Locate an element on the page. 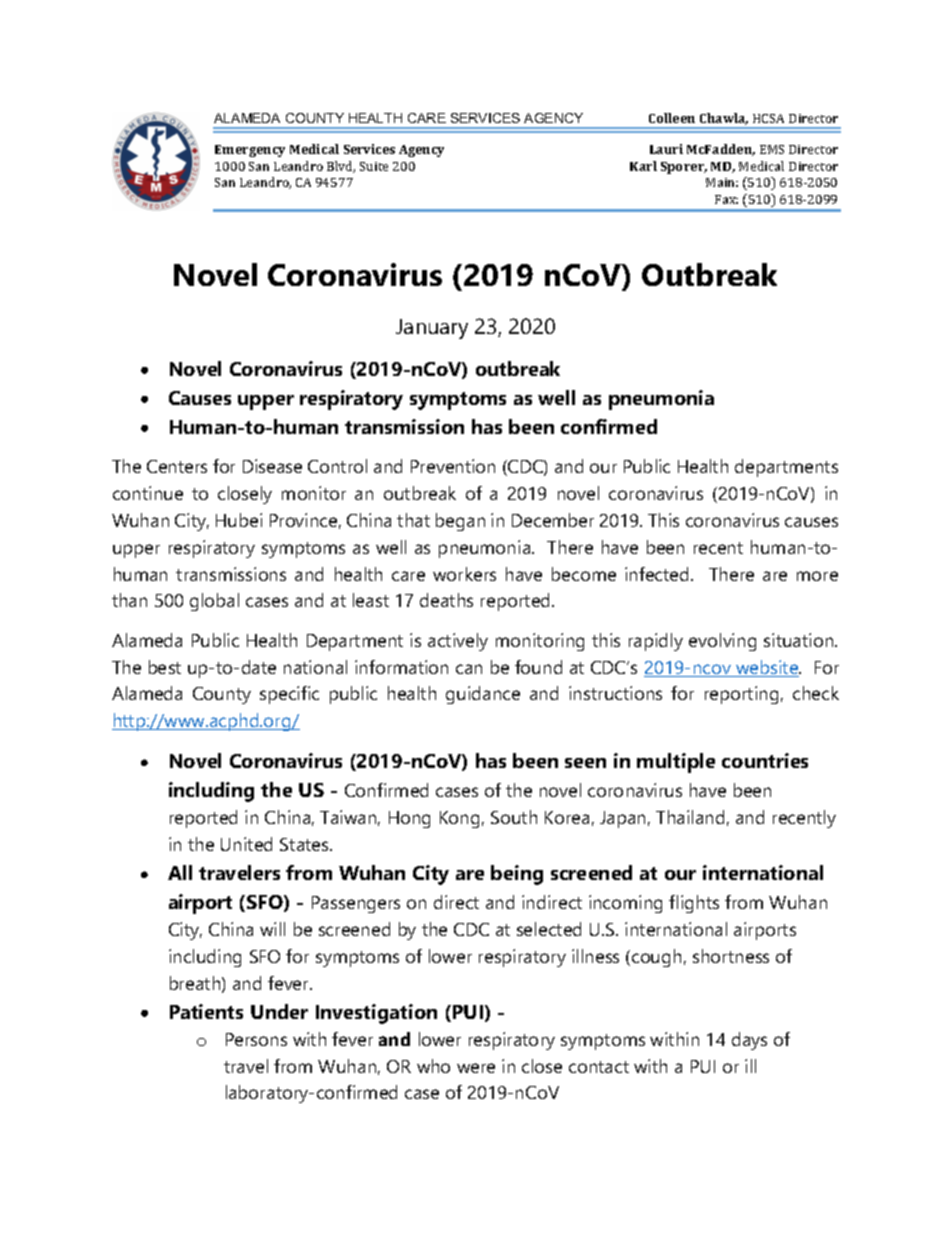  specific is located at coordinates (289, 695).
